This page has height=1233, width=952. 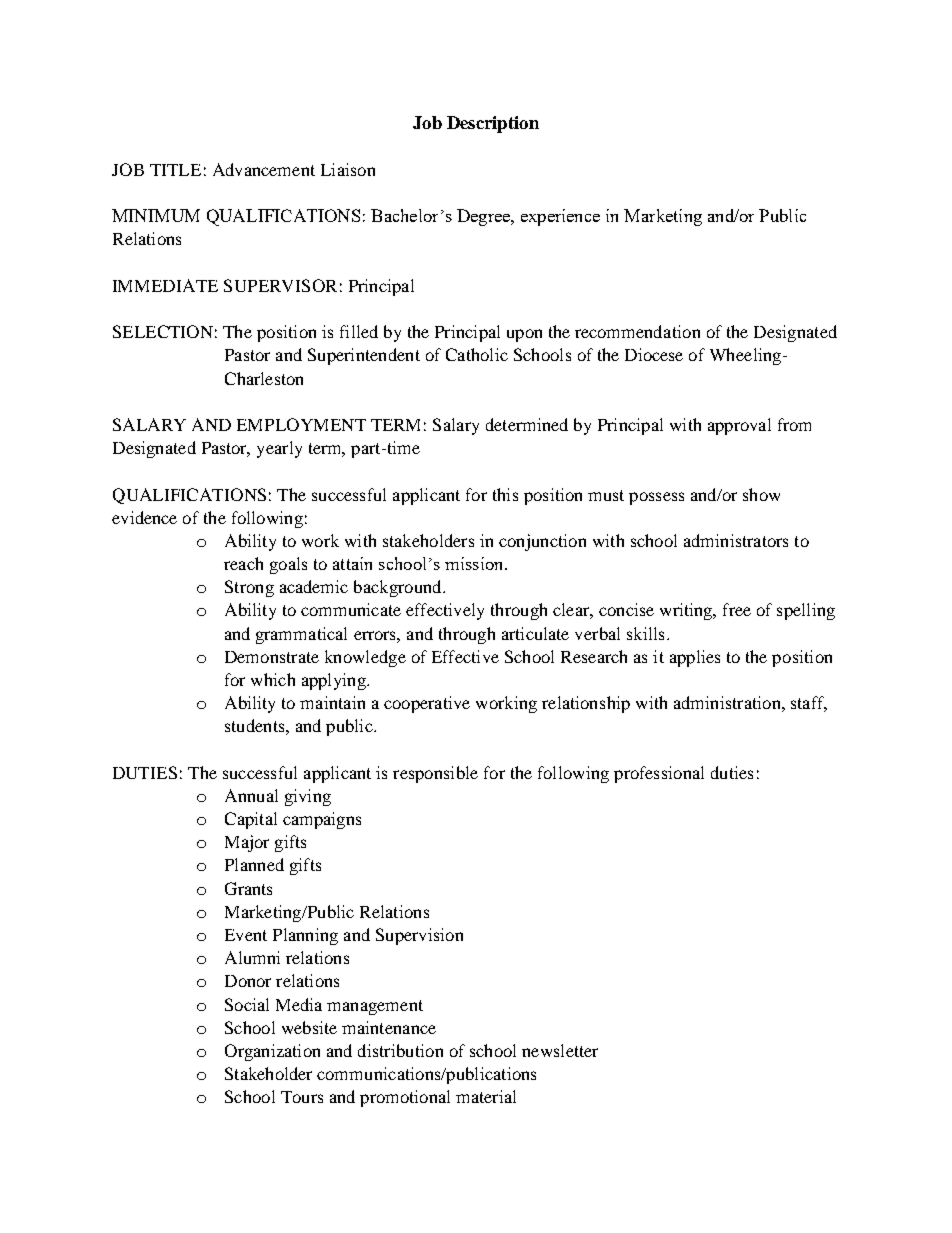 What do you see at coordinates (486, 1096) in the page?
I see `material` at bounding box center [486, 1096].
